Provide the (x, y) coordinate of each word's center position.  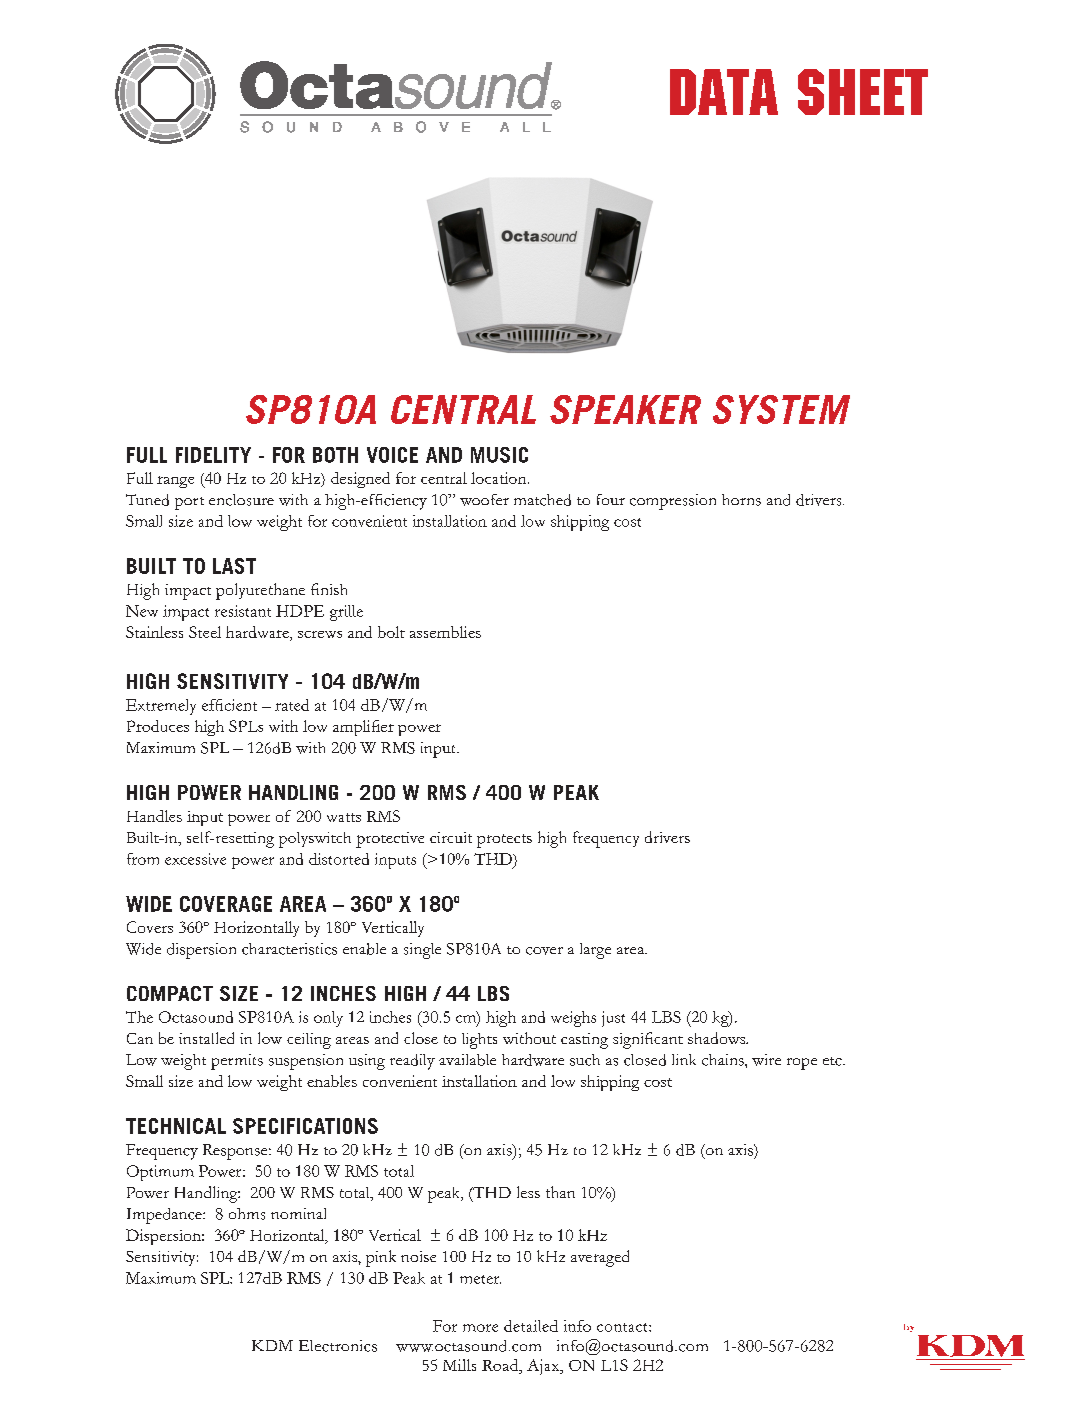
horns (741, 500)
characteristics (289, 949)
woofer (484, 500)
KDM (272, 1345)
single (422, 951)
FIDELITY (213, 455)
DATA (724, 92)
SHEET (863, 92)
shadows (718, 1038)
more (480, 1328)
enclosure (241, 500)
